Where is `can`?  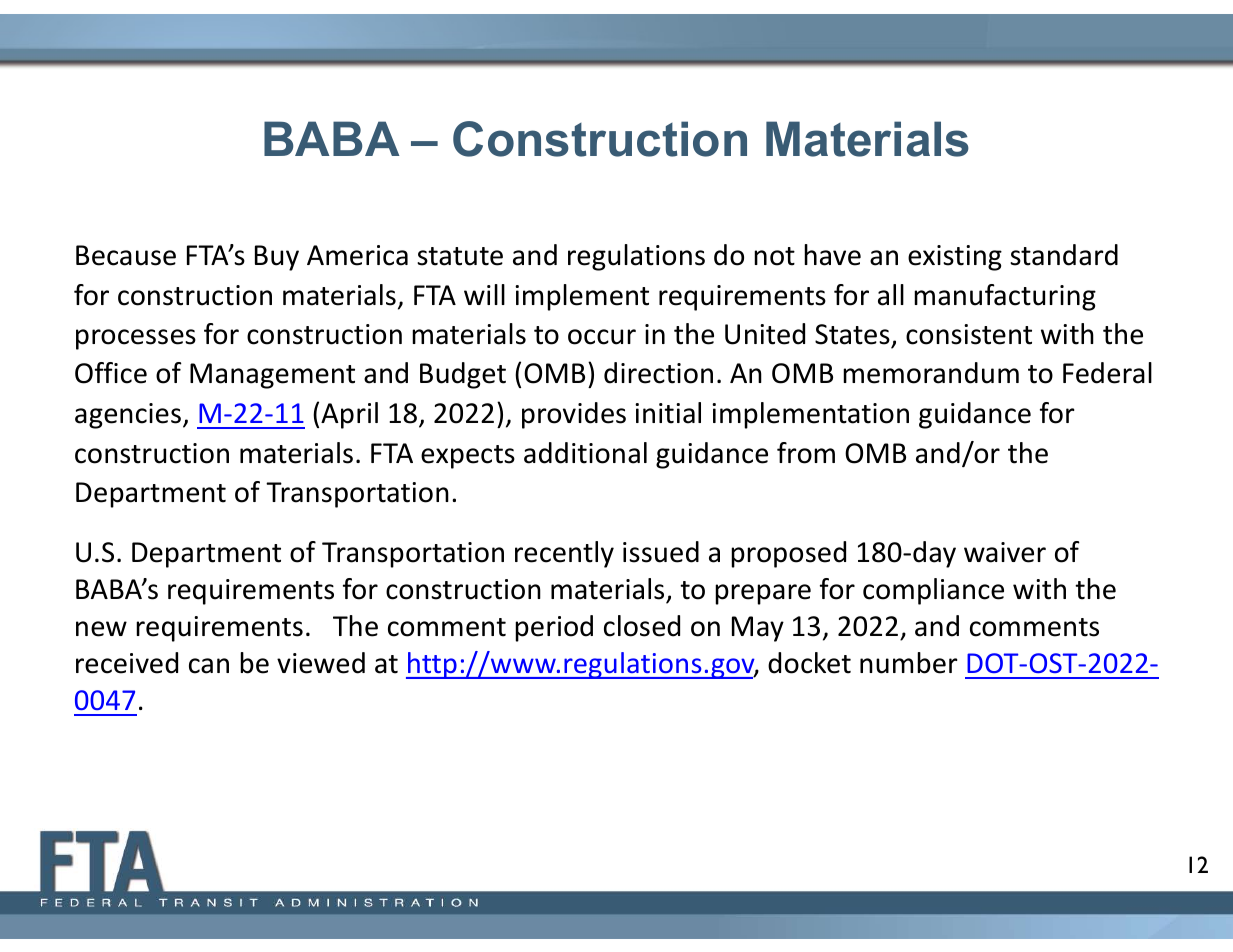
can is located at coordinates (209, 666).
